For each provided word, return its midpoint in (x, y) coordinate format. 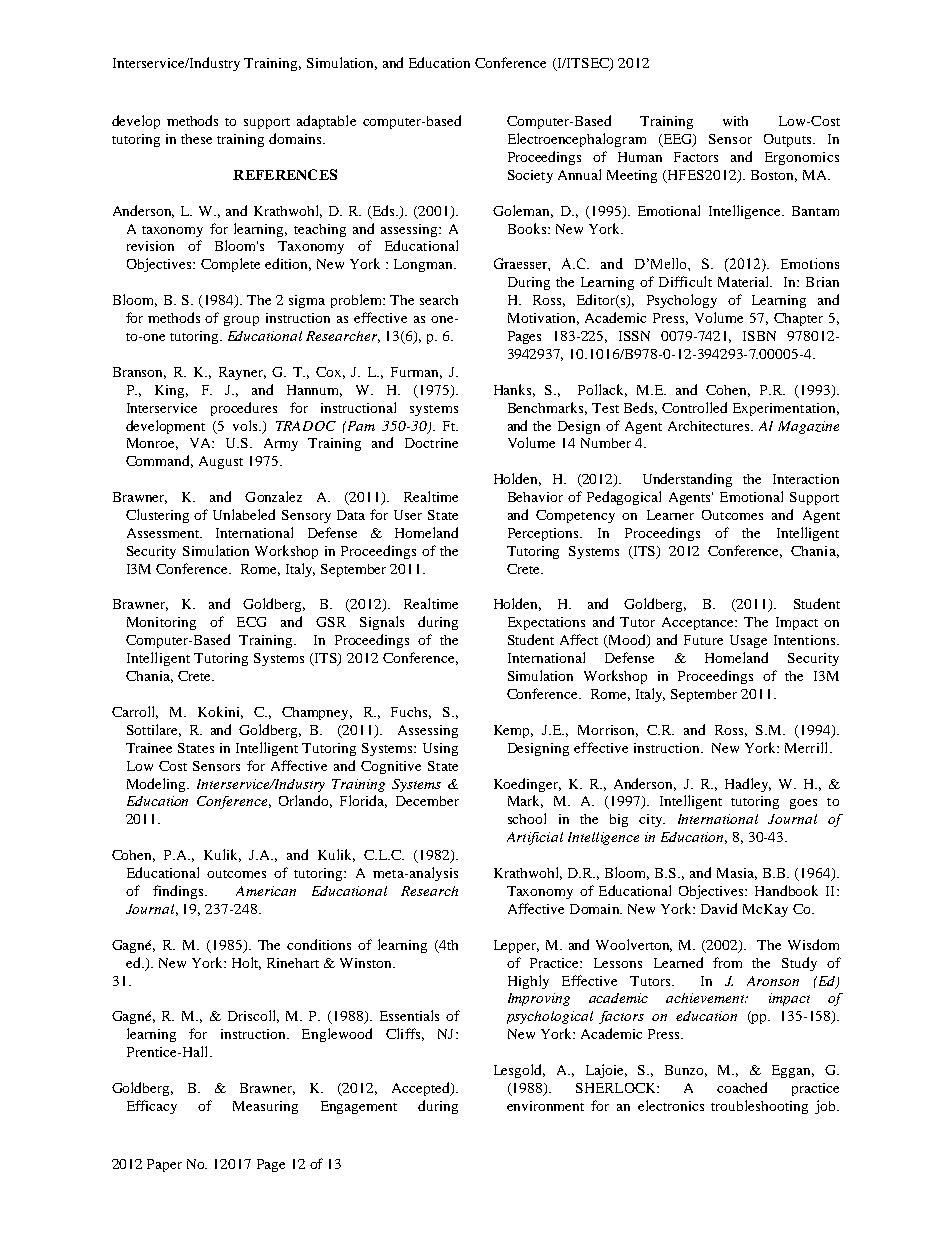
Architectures (710, 426)
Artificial (535, 838)
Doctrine (431, 443)
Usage (748, 641)
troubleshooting (759, 1107)
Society (530, 176)
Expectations (546, 623)
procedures (244, 409)
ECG (251, 622)
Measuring (265, 1107)
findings (179, 892)
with (735, 121)
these (196, 139)
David (719, 908)
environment (545, 1106)
